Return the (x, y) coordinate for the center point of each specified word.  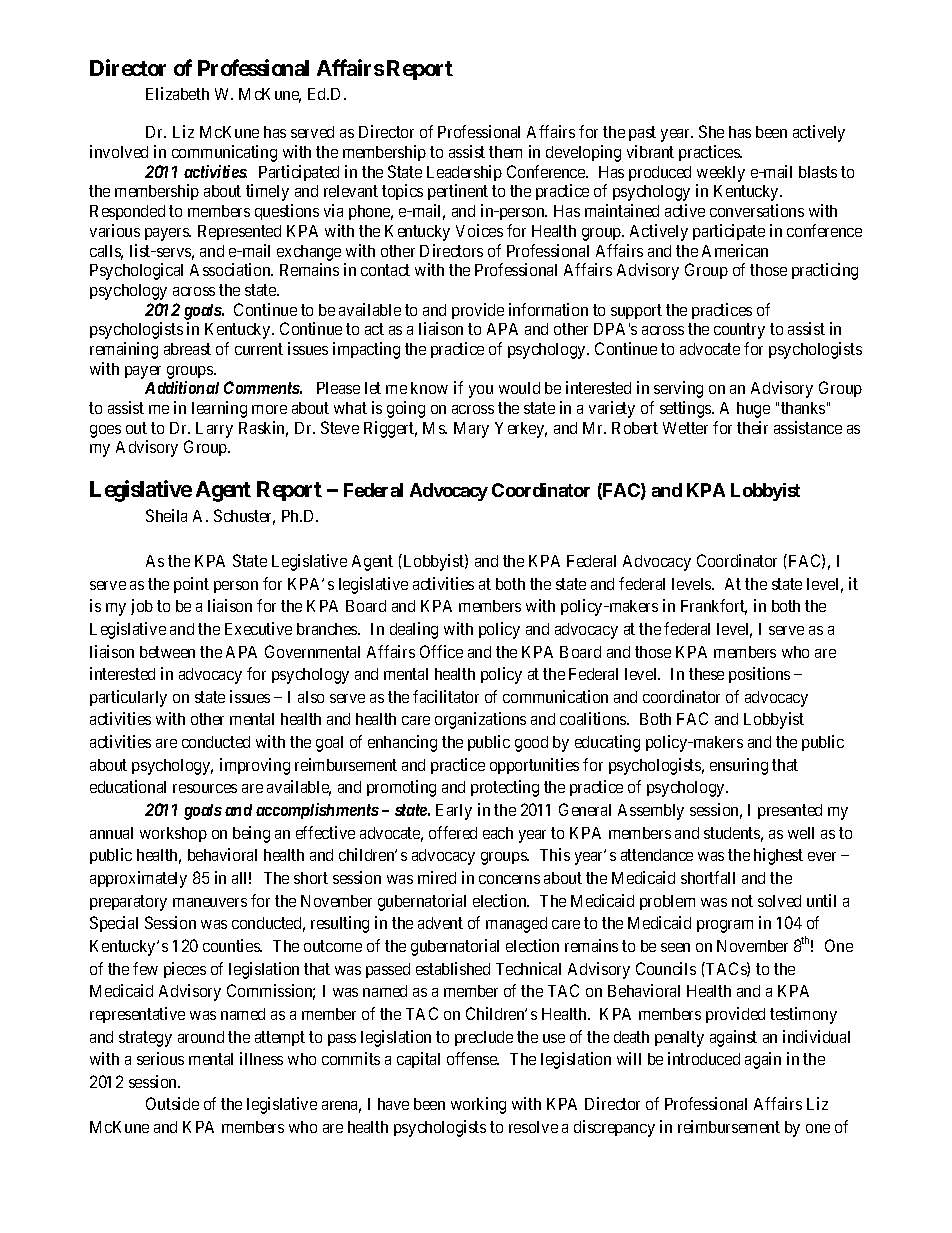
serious (160, 1058)
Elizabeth (177, 93)
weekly (721, 174)
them (505, 152)
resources (205, 788)
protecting (505, 788)
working (478, 1105)
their (752, 427)
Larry (214, 430)
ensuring (739, 766)
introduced (704, 1058)
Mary (471, 430)
